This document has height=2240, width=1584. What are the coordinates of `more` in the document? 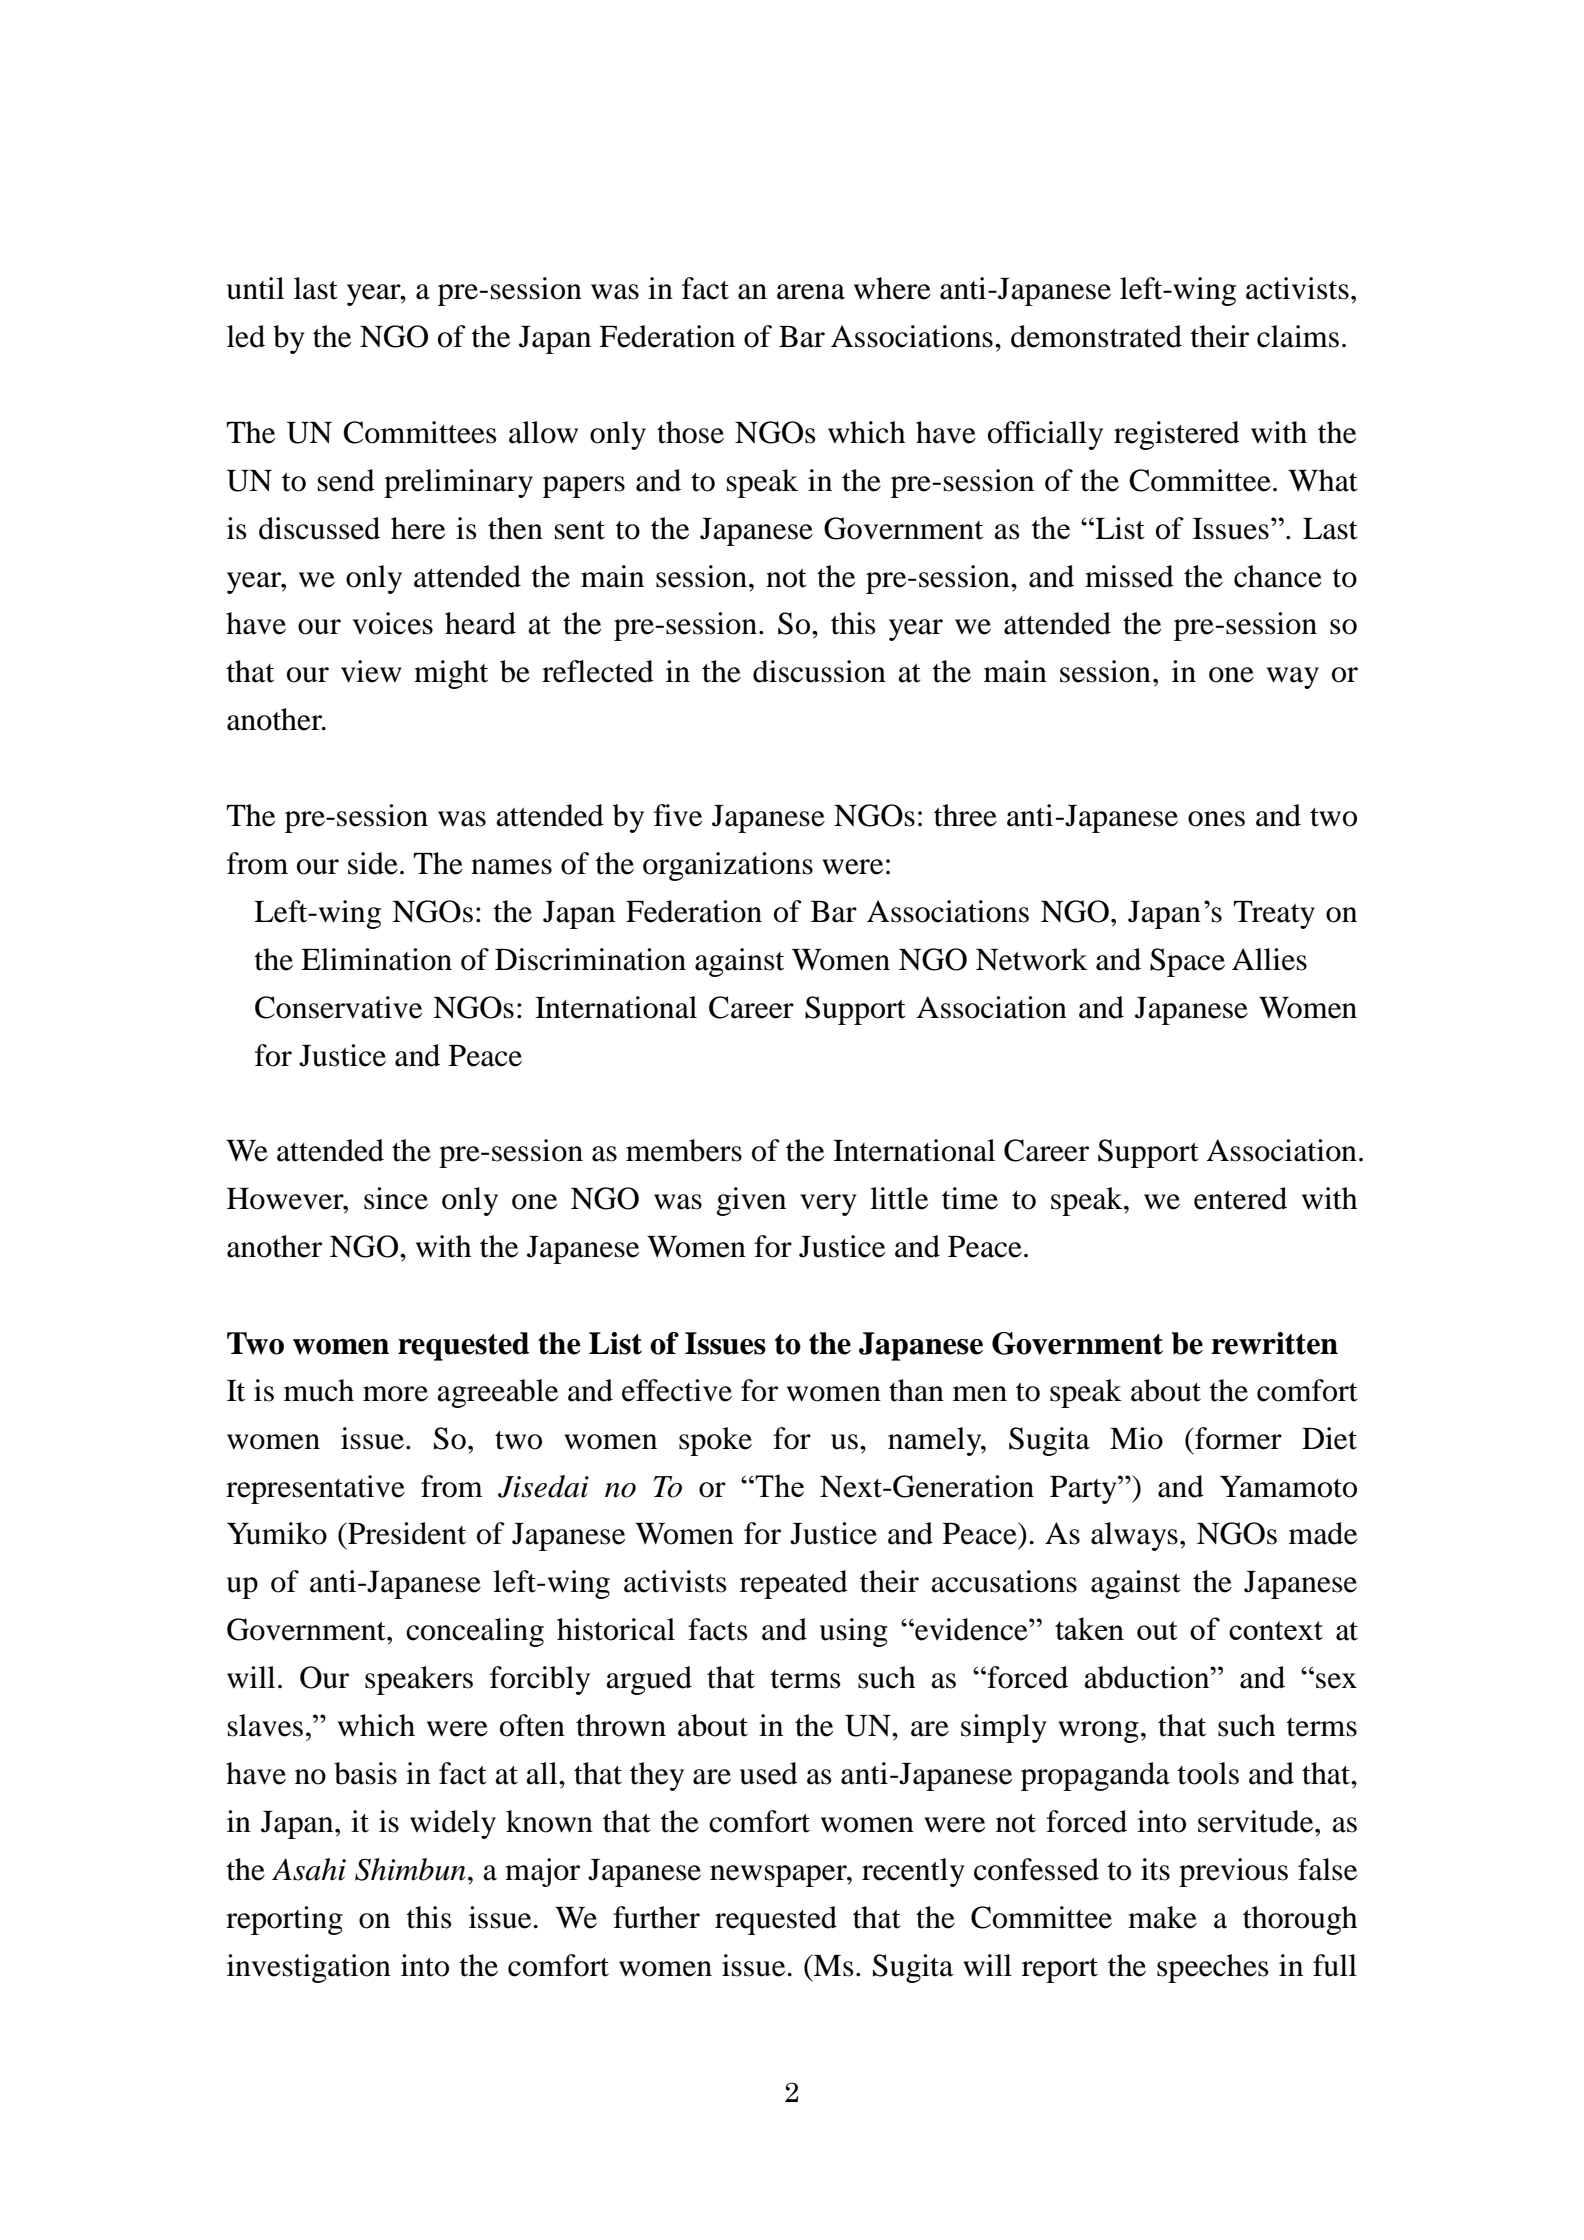 It's located at (395, 1394).
